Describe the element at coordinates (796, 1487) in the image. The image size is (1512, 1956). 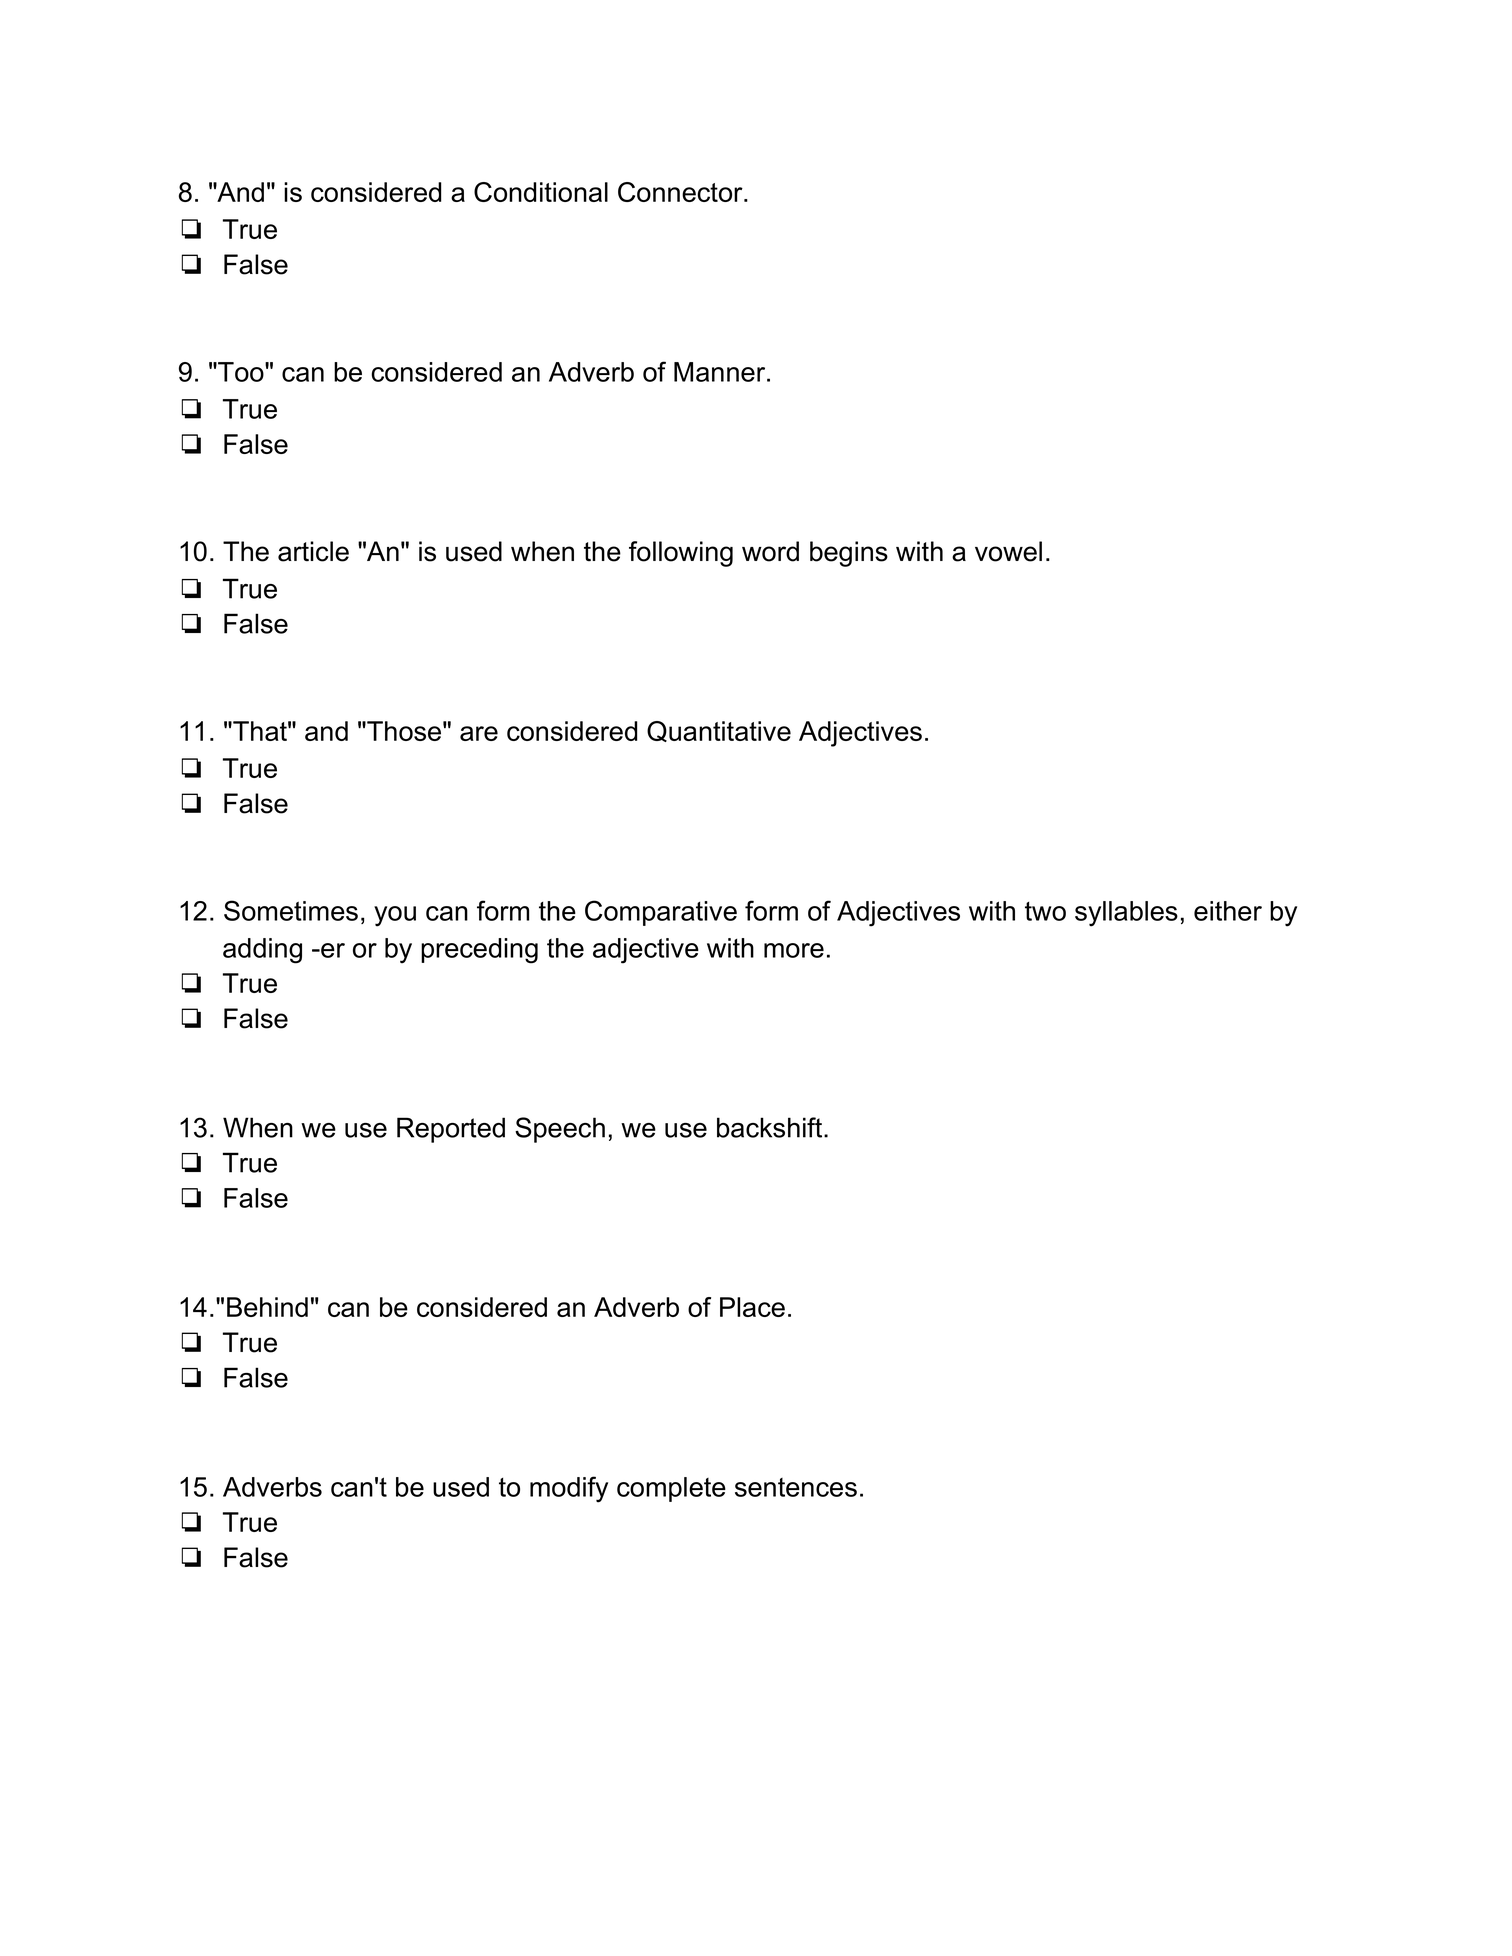
I see `sentences` at that location.
